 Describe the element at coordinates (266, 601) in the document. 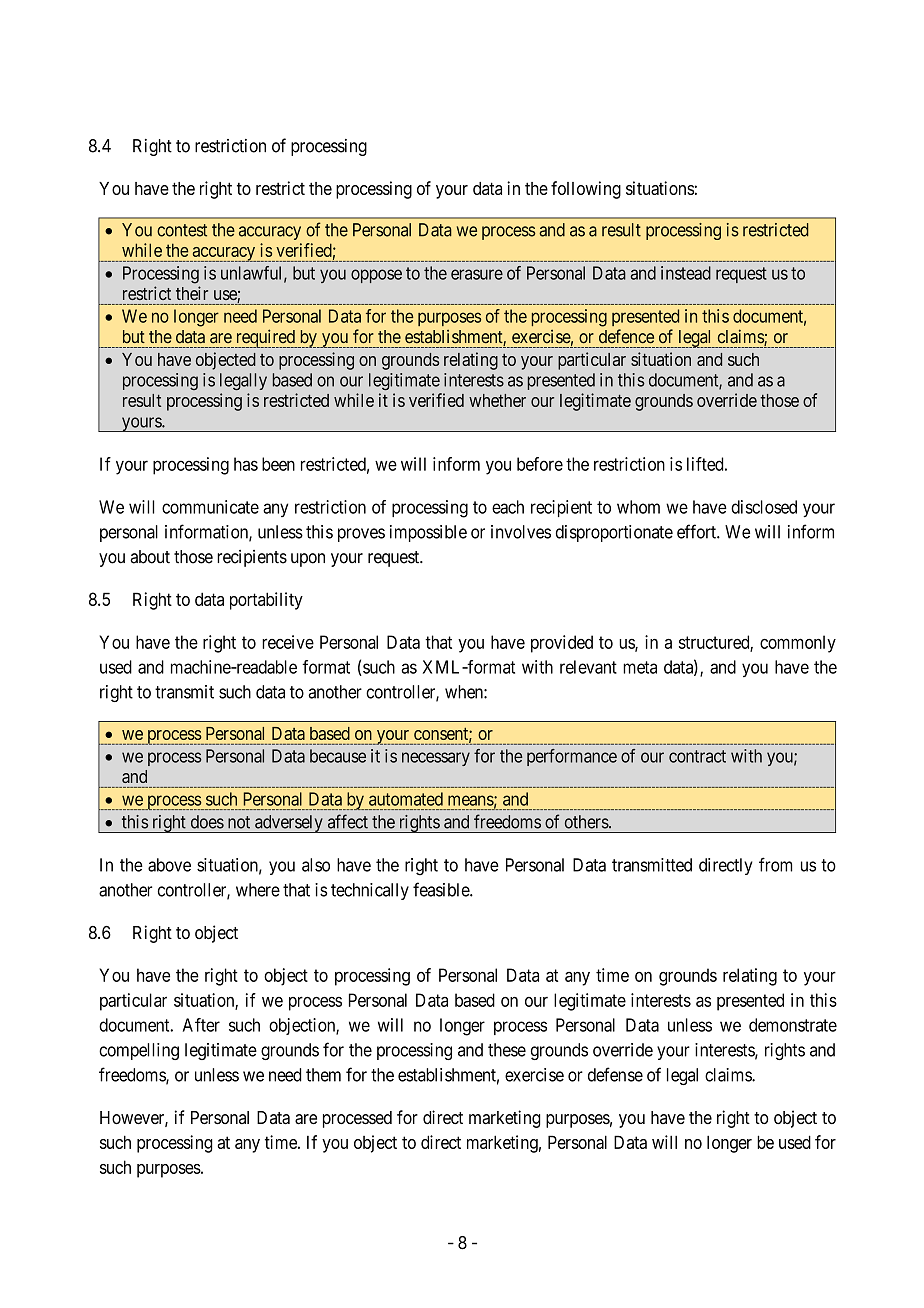

I see `portability` at that location.
